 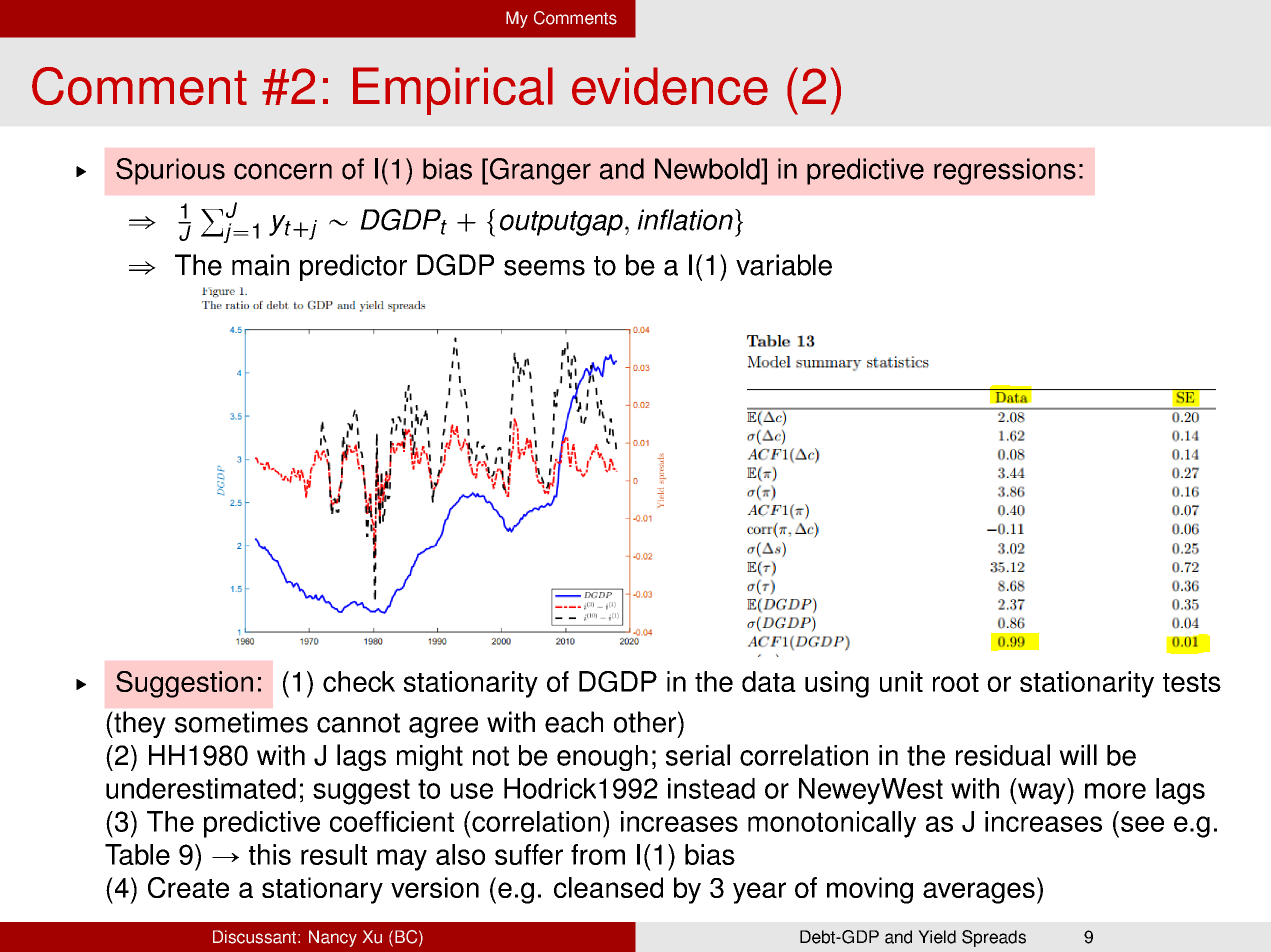 I want to click on root, so click(x=956, y=682).
